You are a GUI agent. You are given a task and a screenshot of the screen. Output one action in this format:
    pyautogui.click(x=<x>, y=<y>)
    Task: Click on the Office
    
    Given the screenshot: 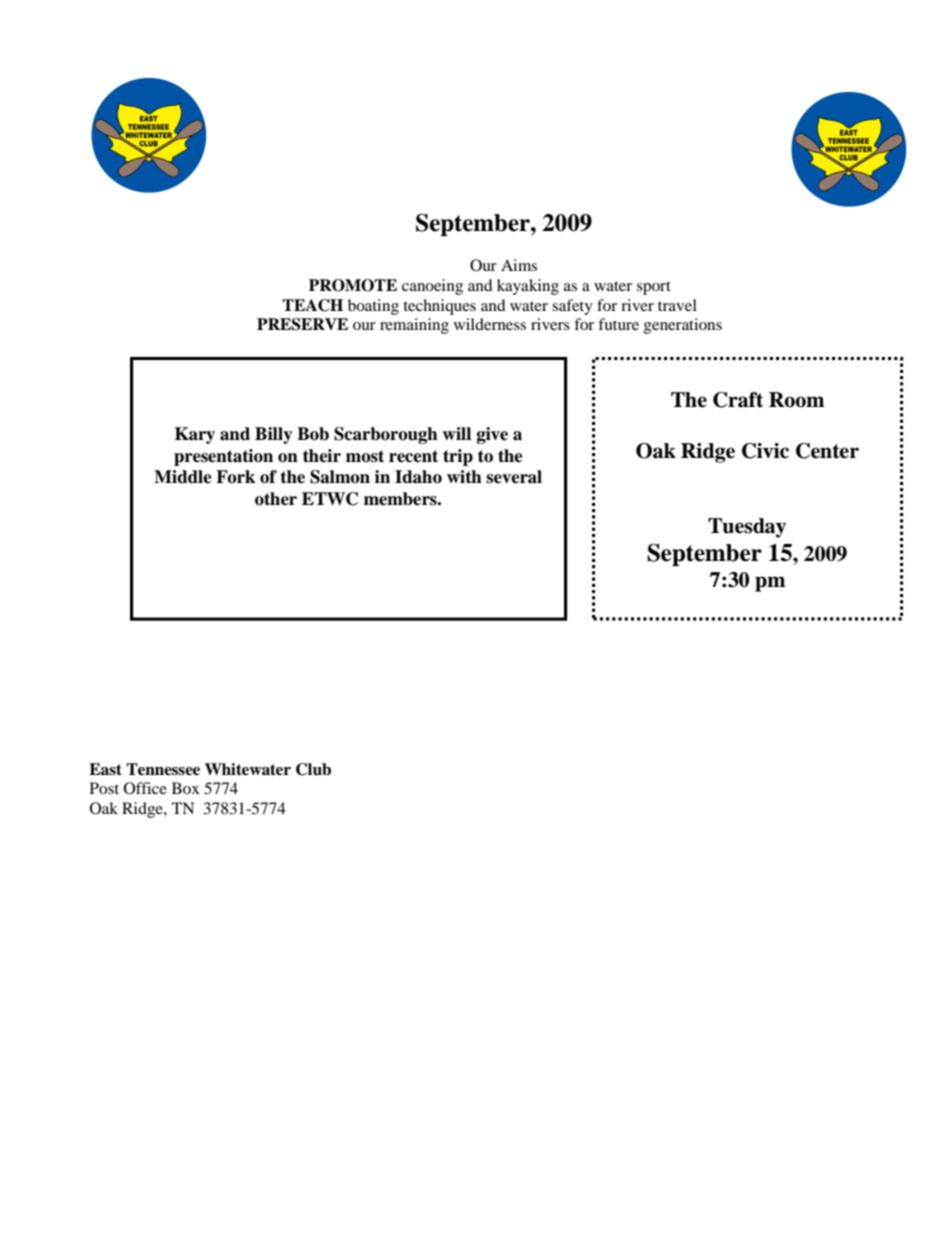 What is the action you would take?
    pyautogui.click(x=145, y=788)
